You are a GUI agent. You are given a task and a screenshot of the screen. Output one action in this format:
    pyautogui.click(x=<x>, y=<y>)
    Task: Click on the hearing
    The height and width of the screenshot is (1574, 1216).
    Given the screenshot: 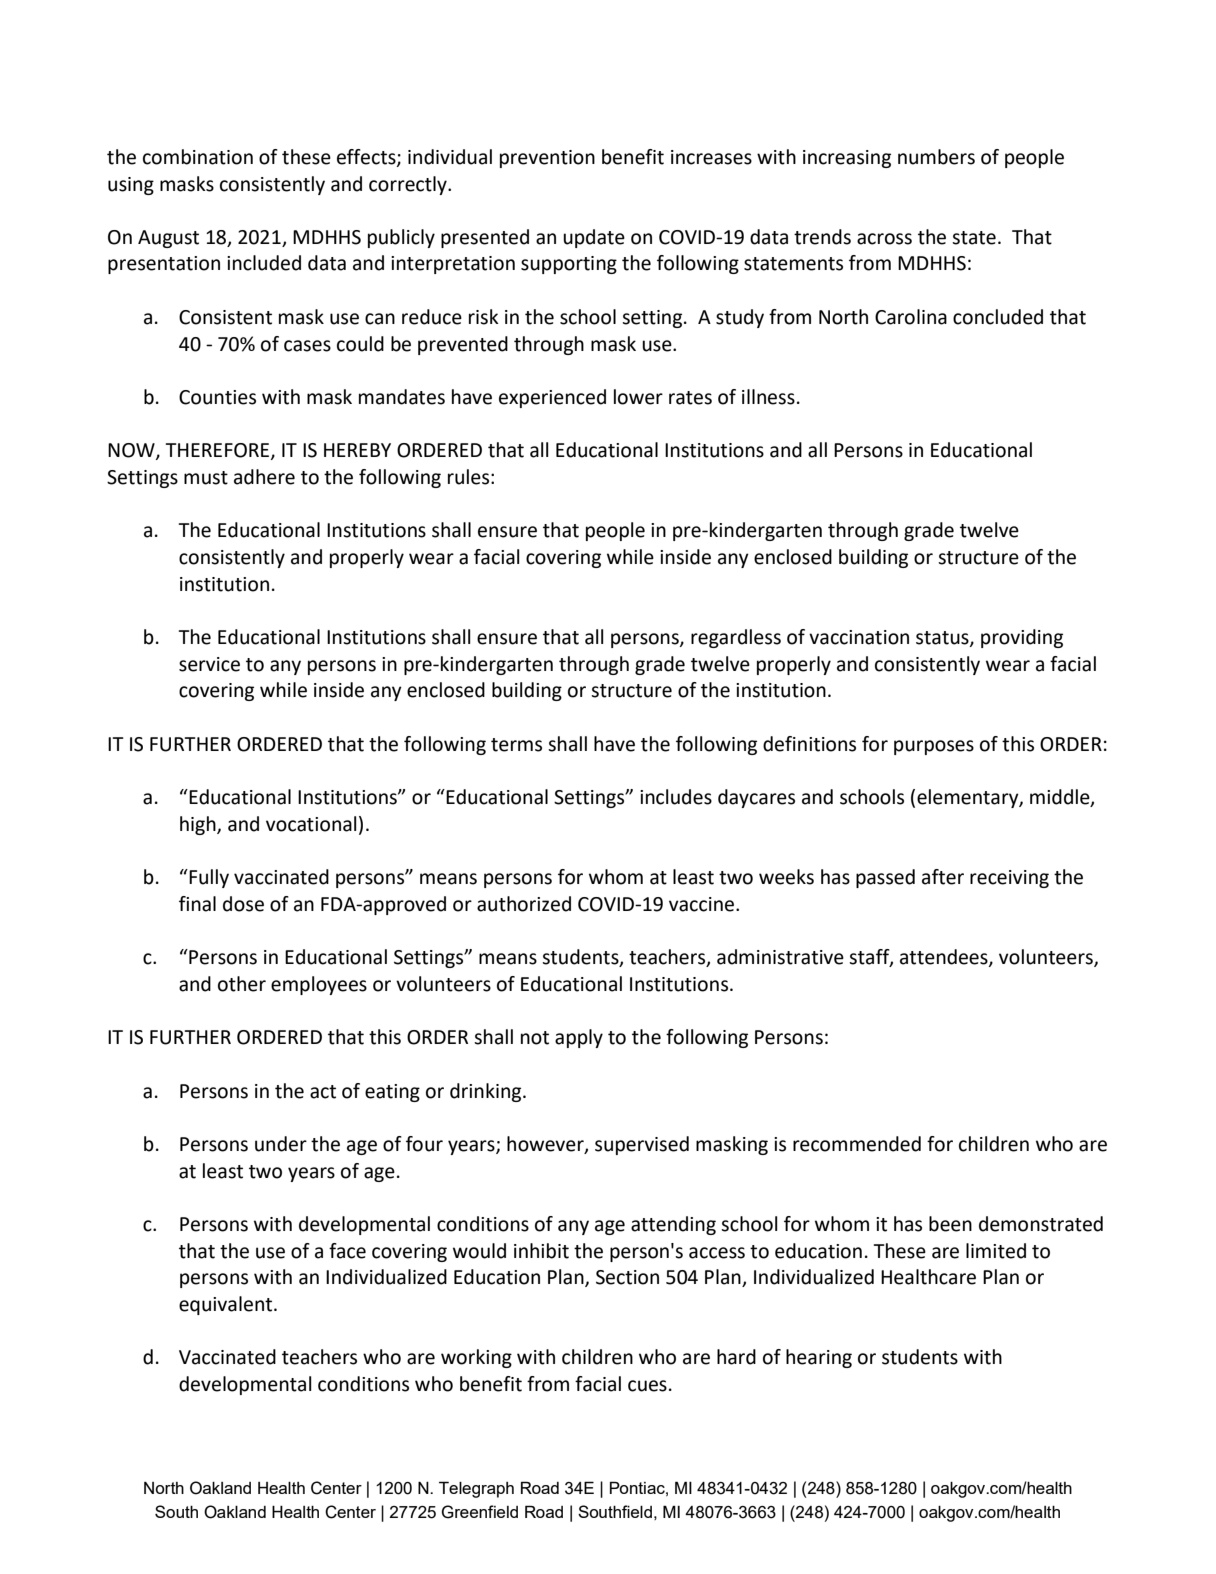 What is the action you would take?
    pyautogui.click(x=819, y=1358)
